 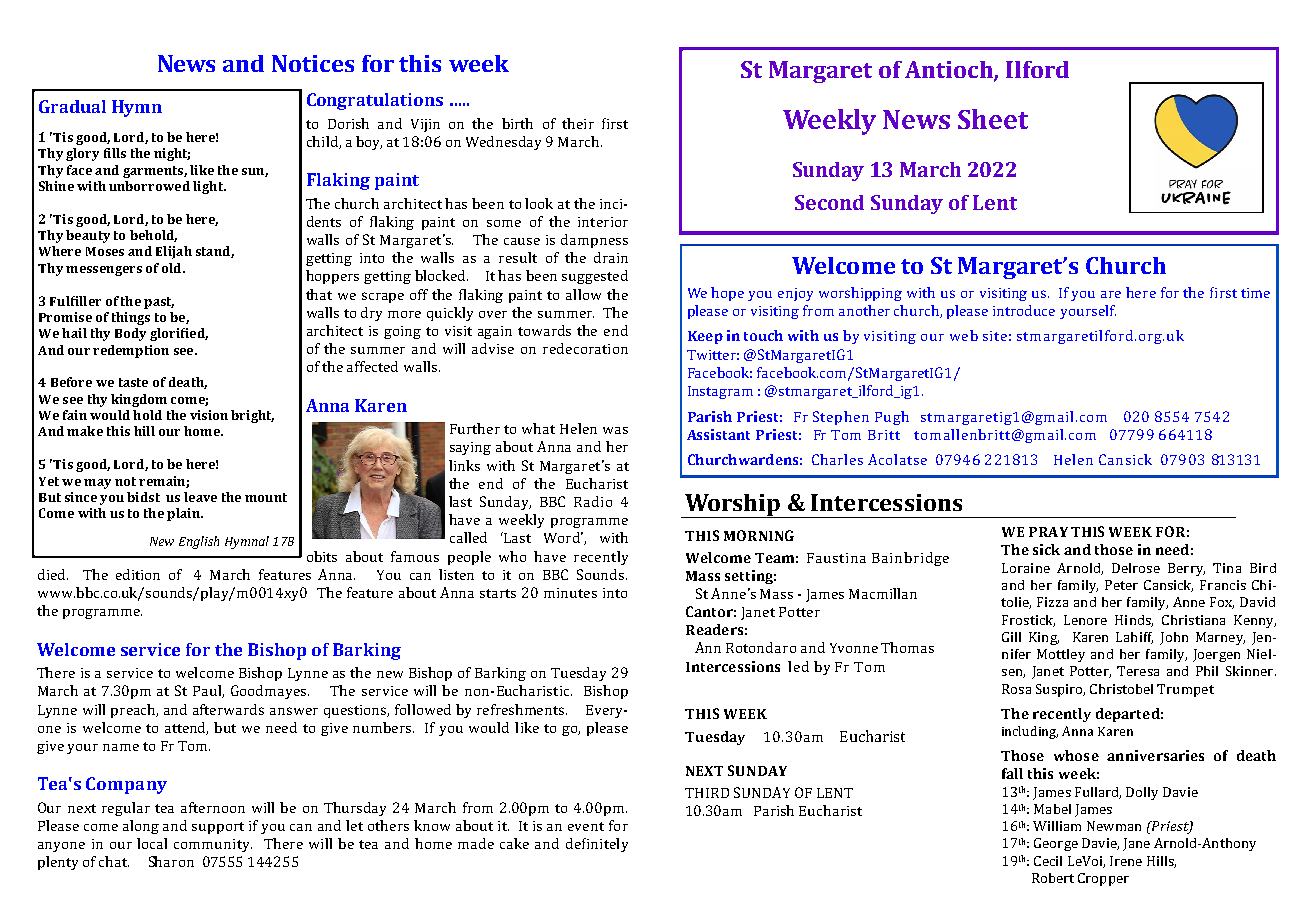 What do you see at coordinates (1024, 310) in the image?
I see `introduce` at bounding box center [1024, 310].
